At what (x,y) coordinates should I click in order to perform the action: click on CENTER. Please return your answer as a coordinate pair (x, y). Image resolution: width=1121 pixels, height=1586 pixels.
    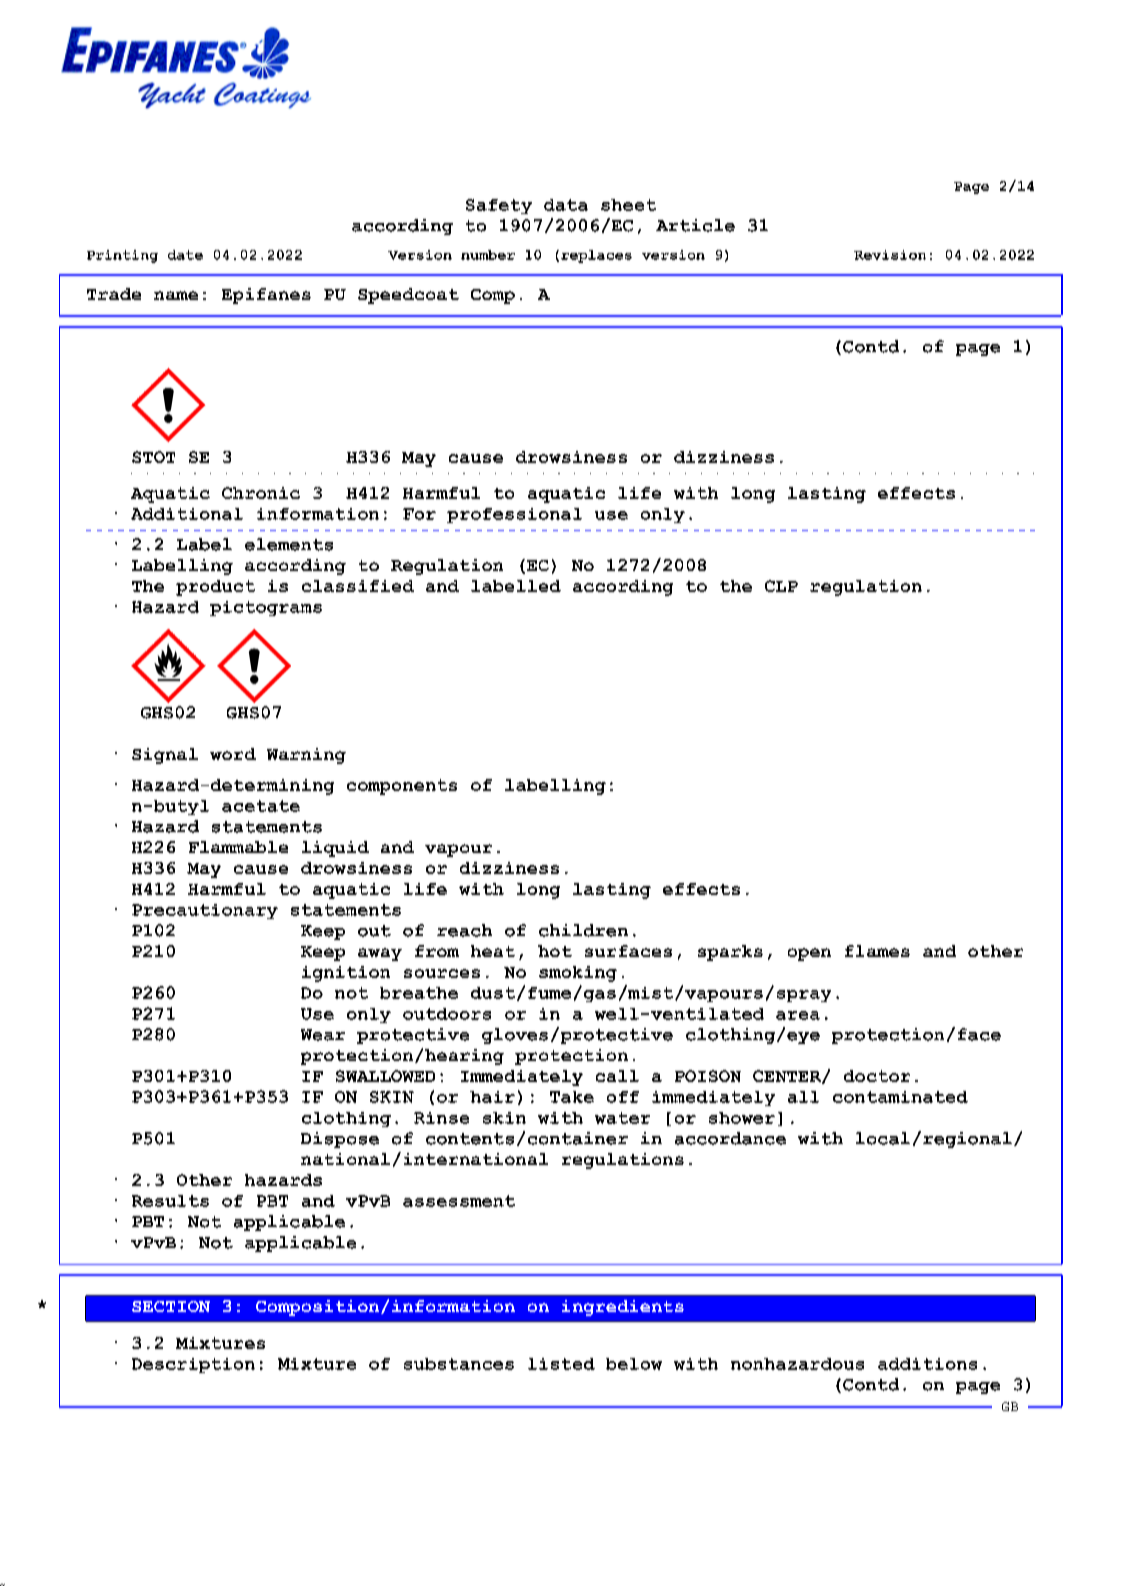
    Looking at the image, I should click on (788, 1077).
